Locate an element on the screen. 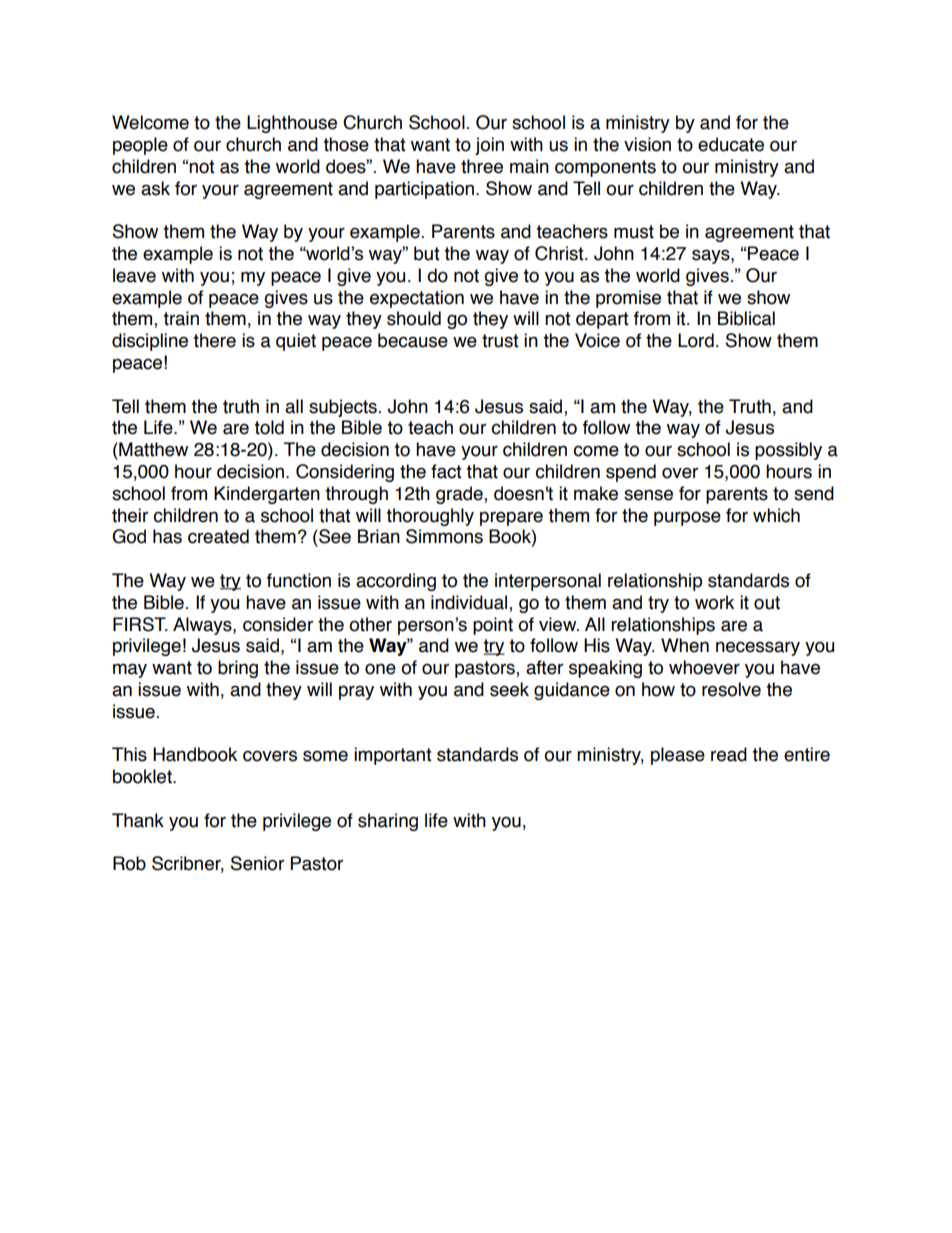 The width and height of the screenshot is (952, 1233). ask is located at coordinates (155, 188).
